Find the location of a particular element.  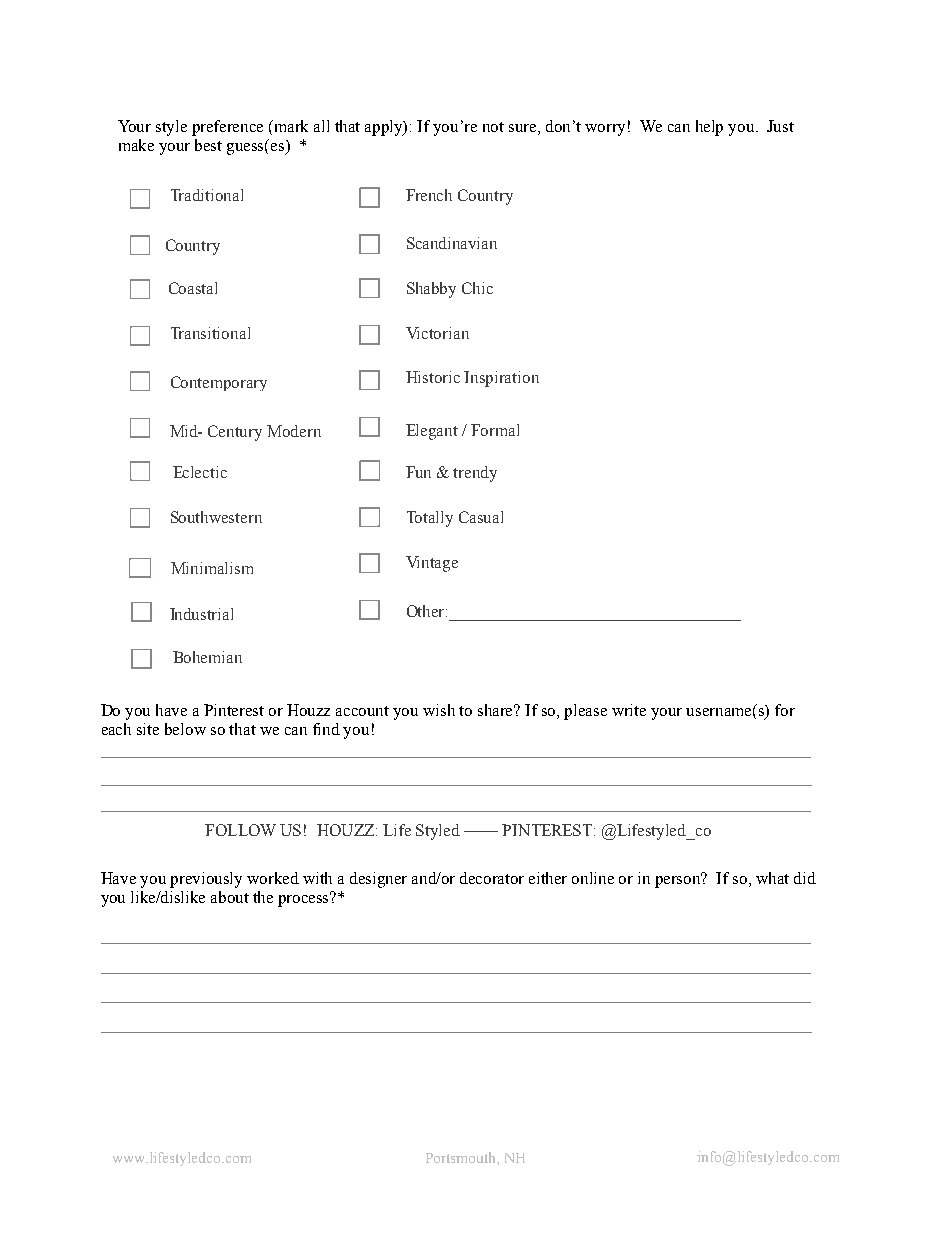

write is located at coordinates (629, 710).
